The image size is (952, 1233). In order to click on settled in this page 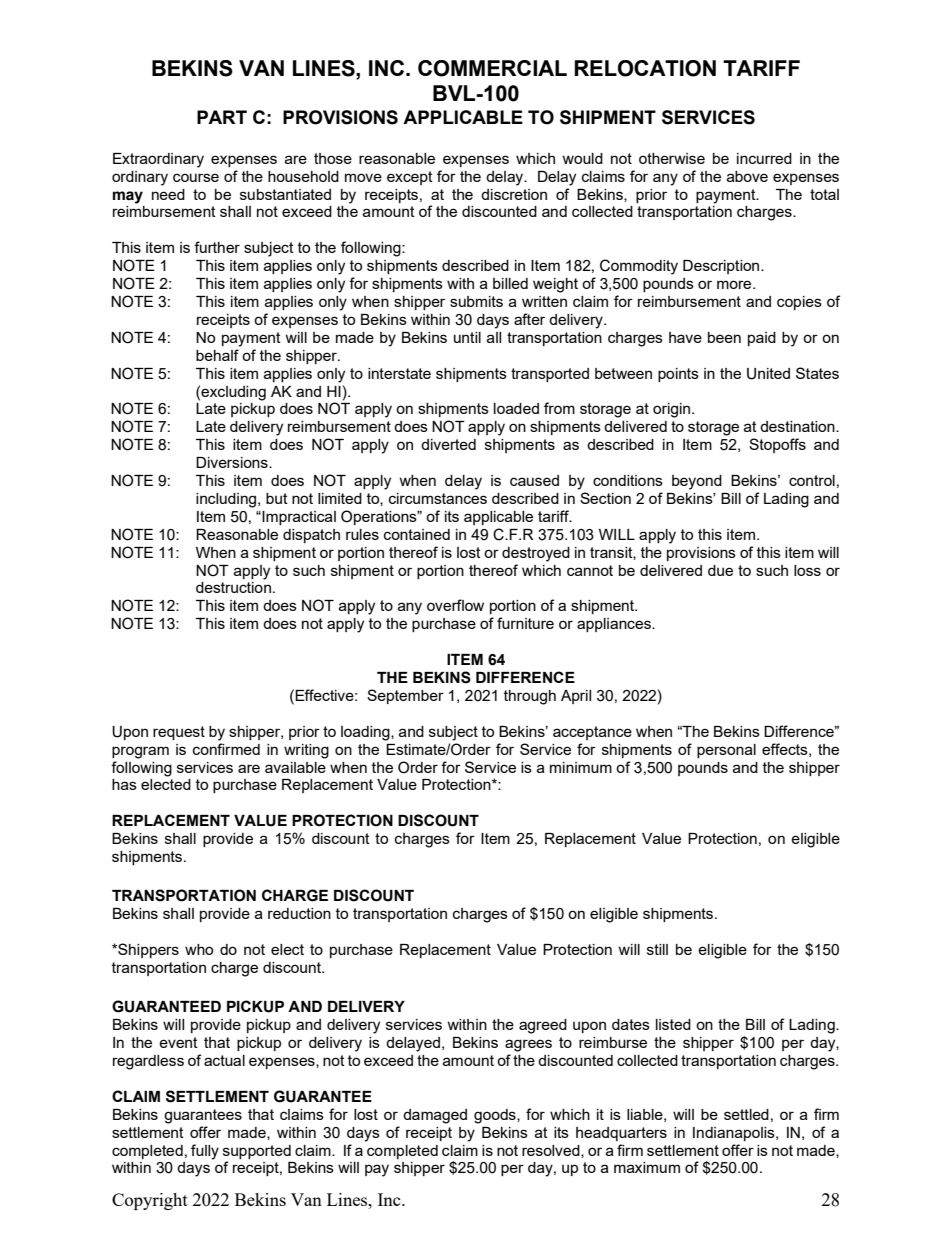, I will do `click(746, 1114)`.
